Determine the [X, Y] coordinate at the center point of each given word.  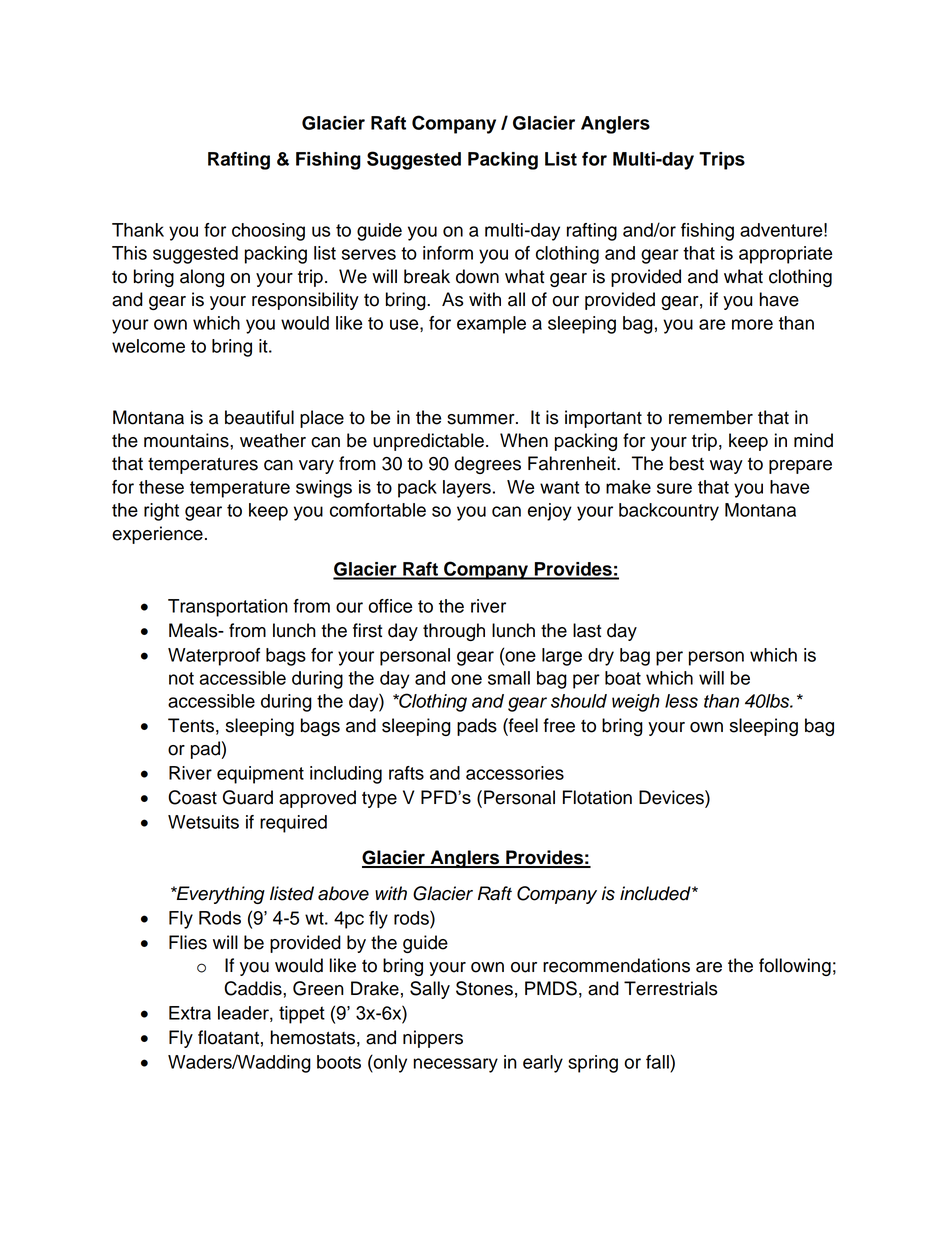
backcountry [669, 512]
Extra [190, 1013]
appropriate [785, 255]
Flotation [597, 797]
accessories [515, 773]
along [202, 278]
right [161, 512]
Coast [192, 797]
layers [467, 489]
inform [448, 253]
